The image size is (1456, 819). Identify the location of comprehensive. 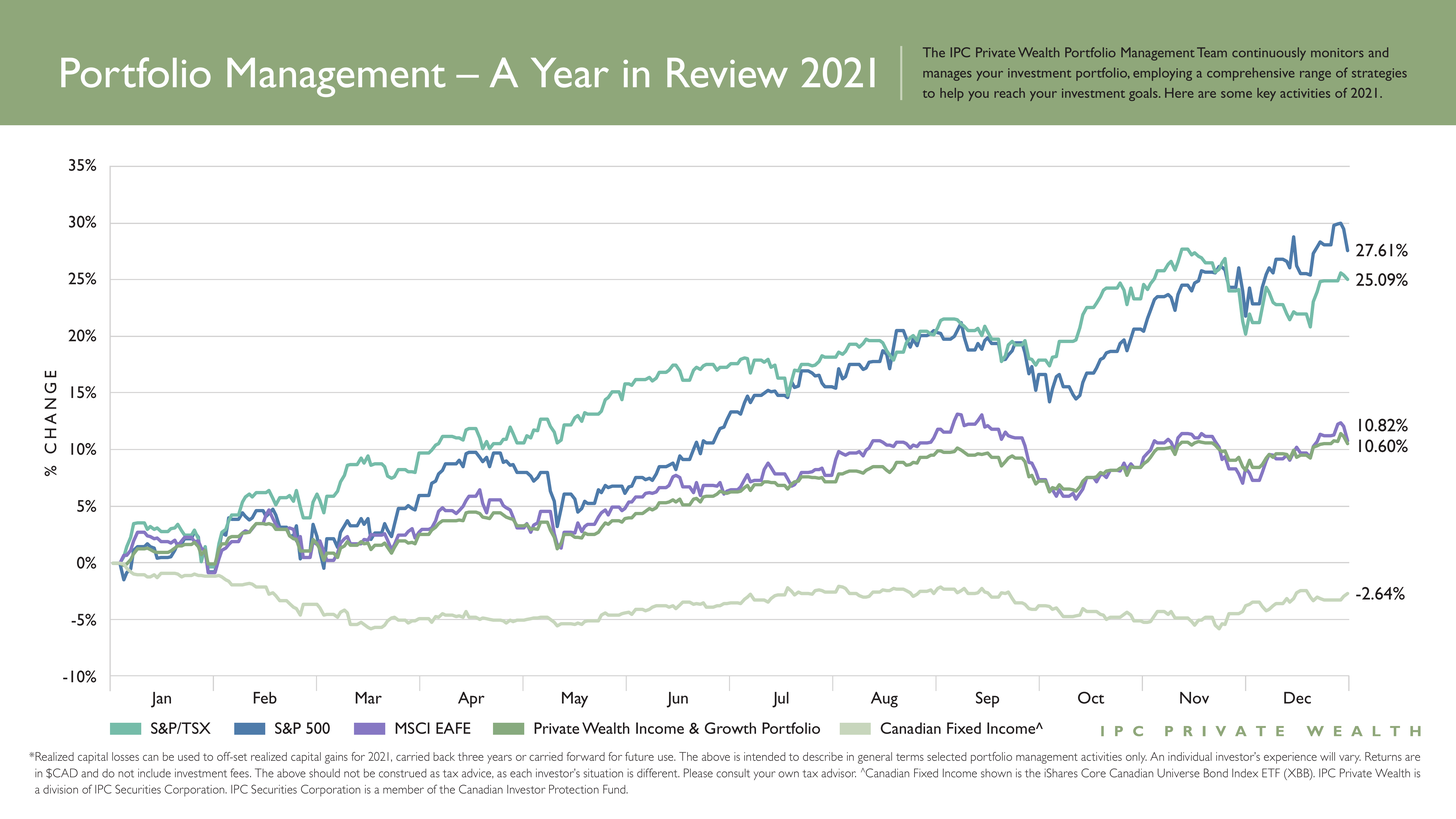
(1251, 74).
